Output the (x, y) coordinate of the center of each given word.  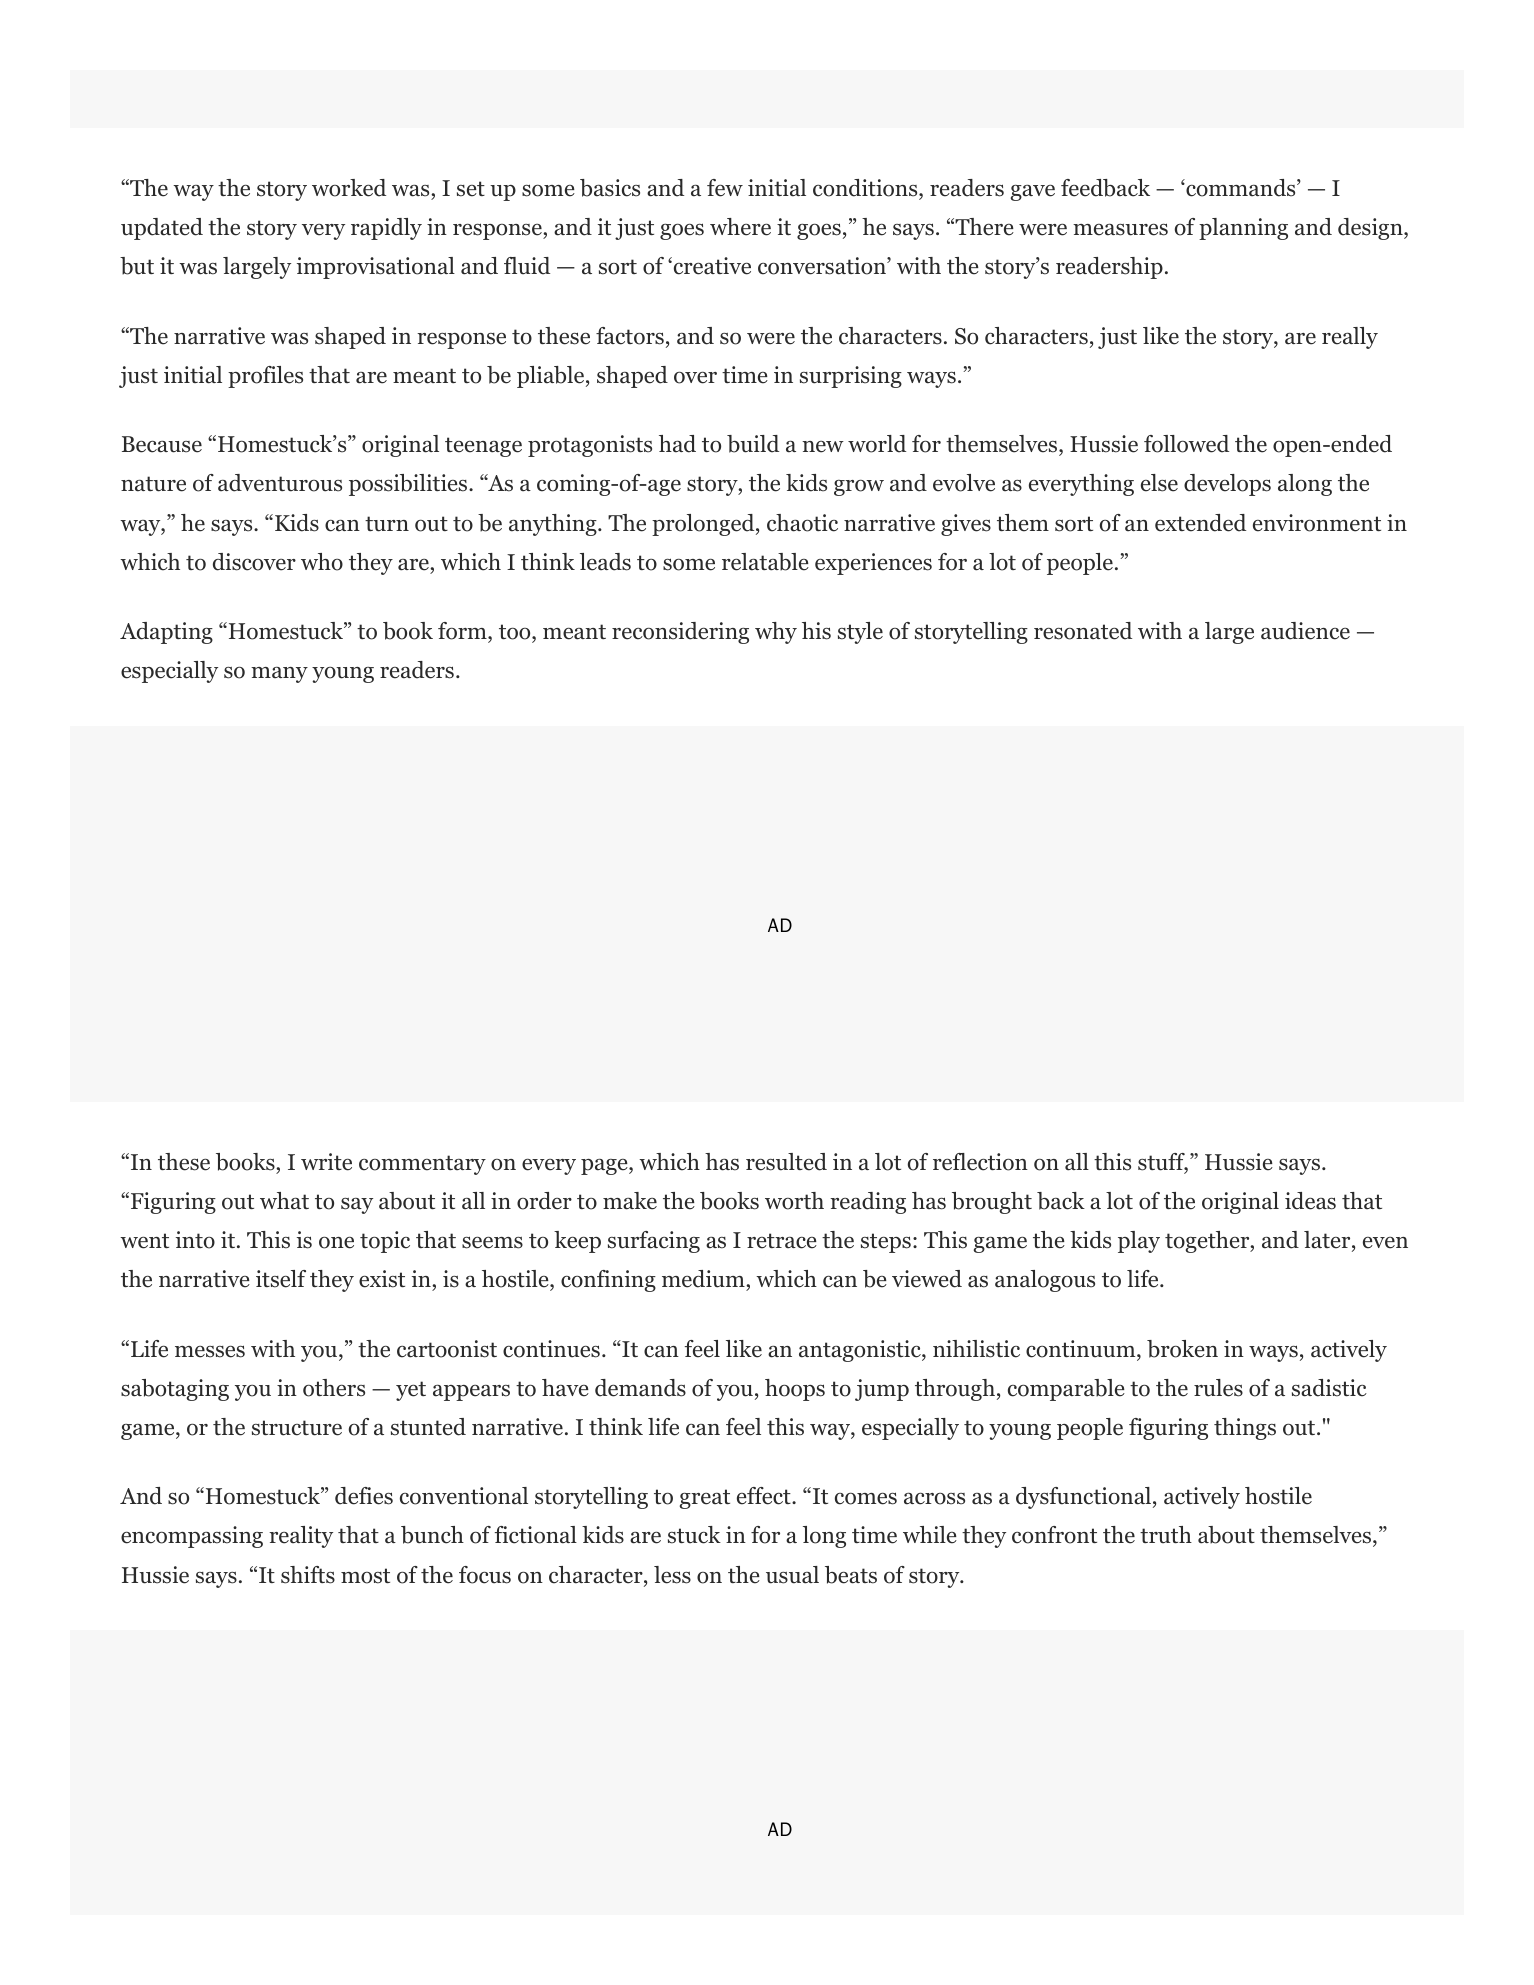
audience (1305, 631)
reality (301, 1537)
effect (765, 1496)
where (740, 227)
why (776, 633)
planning (1243, 229)
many (279, 675)
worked (349, 188)
